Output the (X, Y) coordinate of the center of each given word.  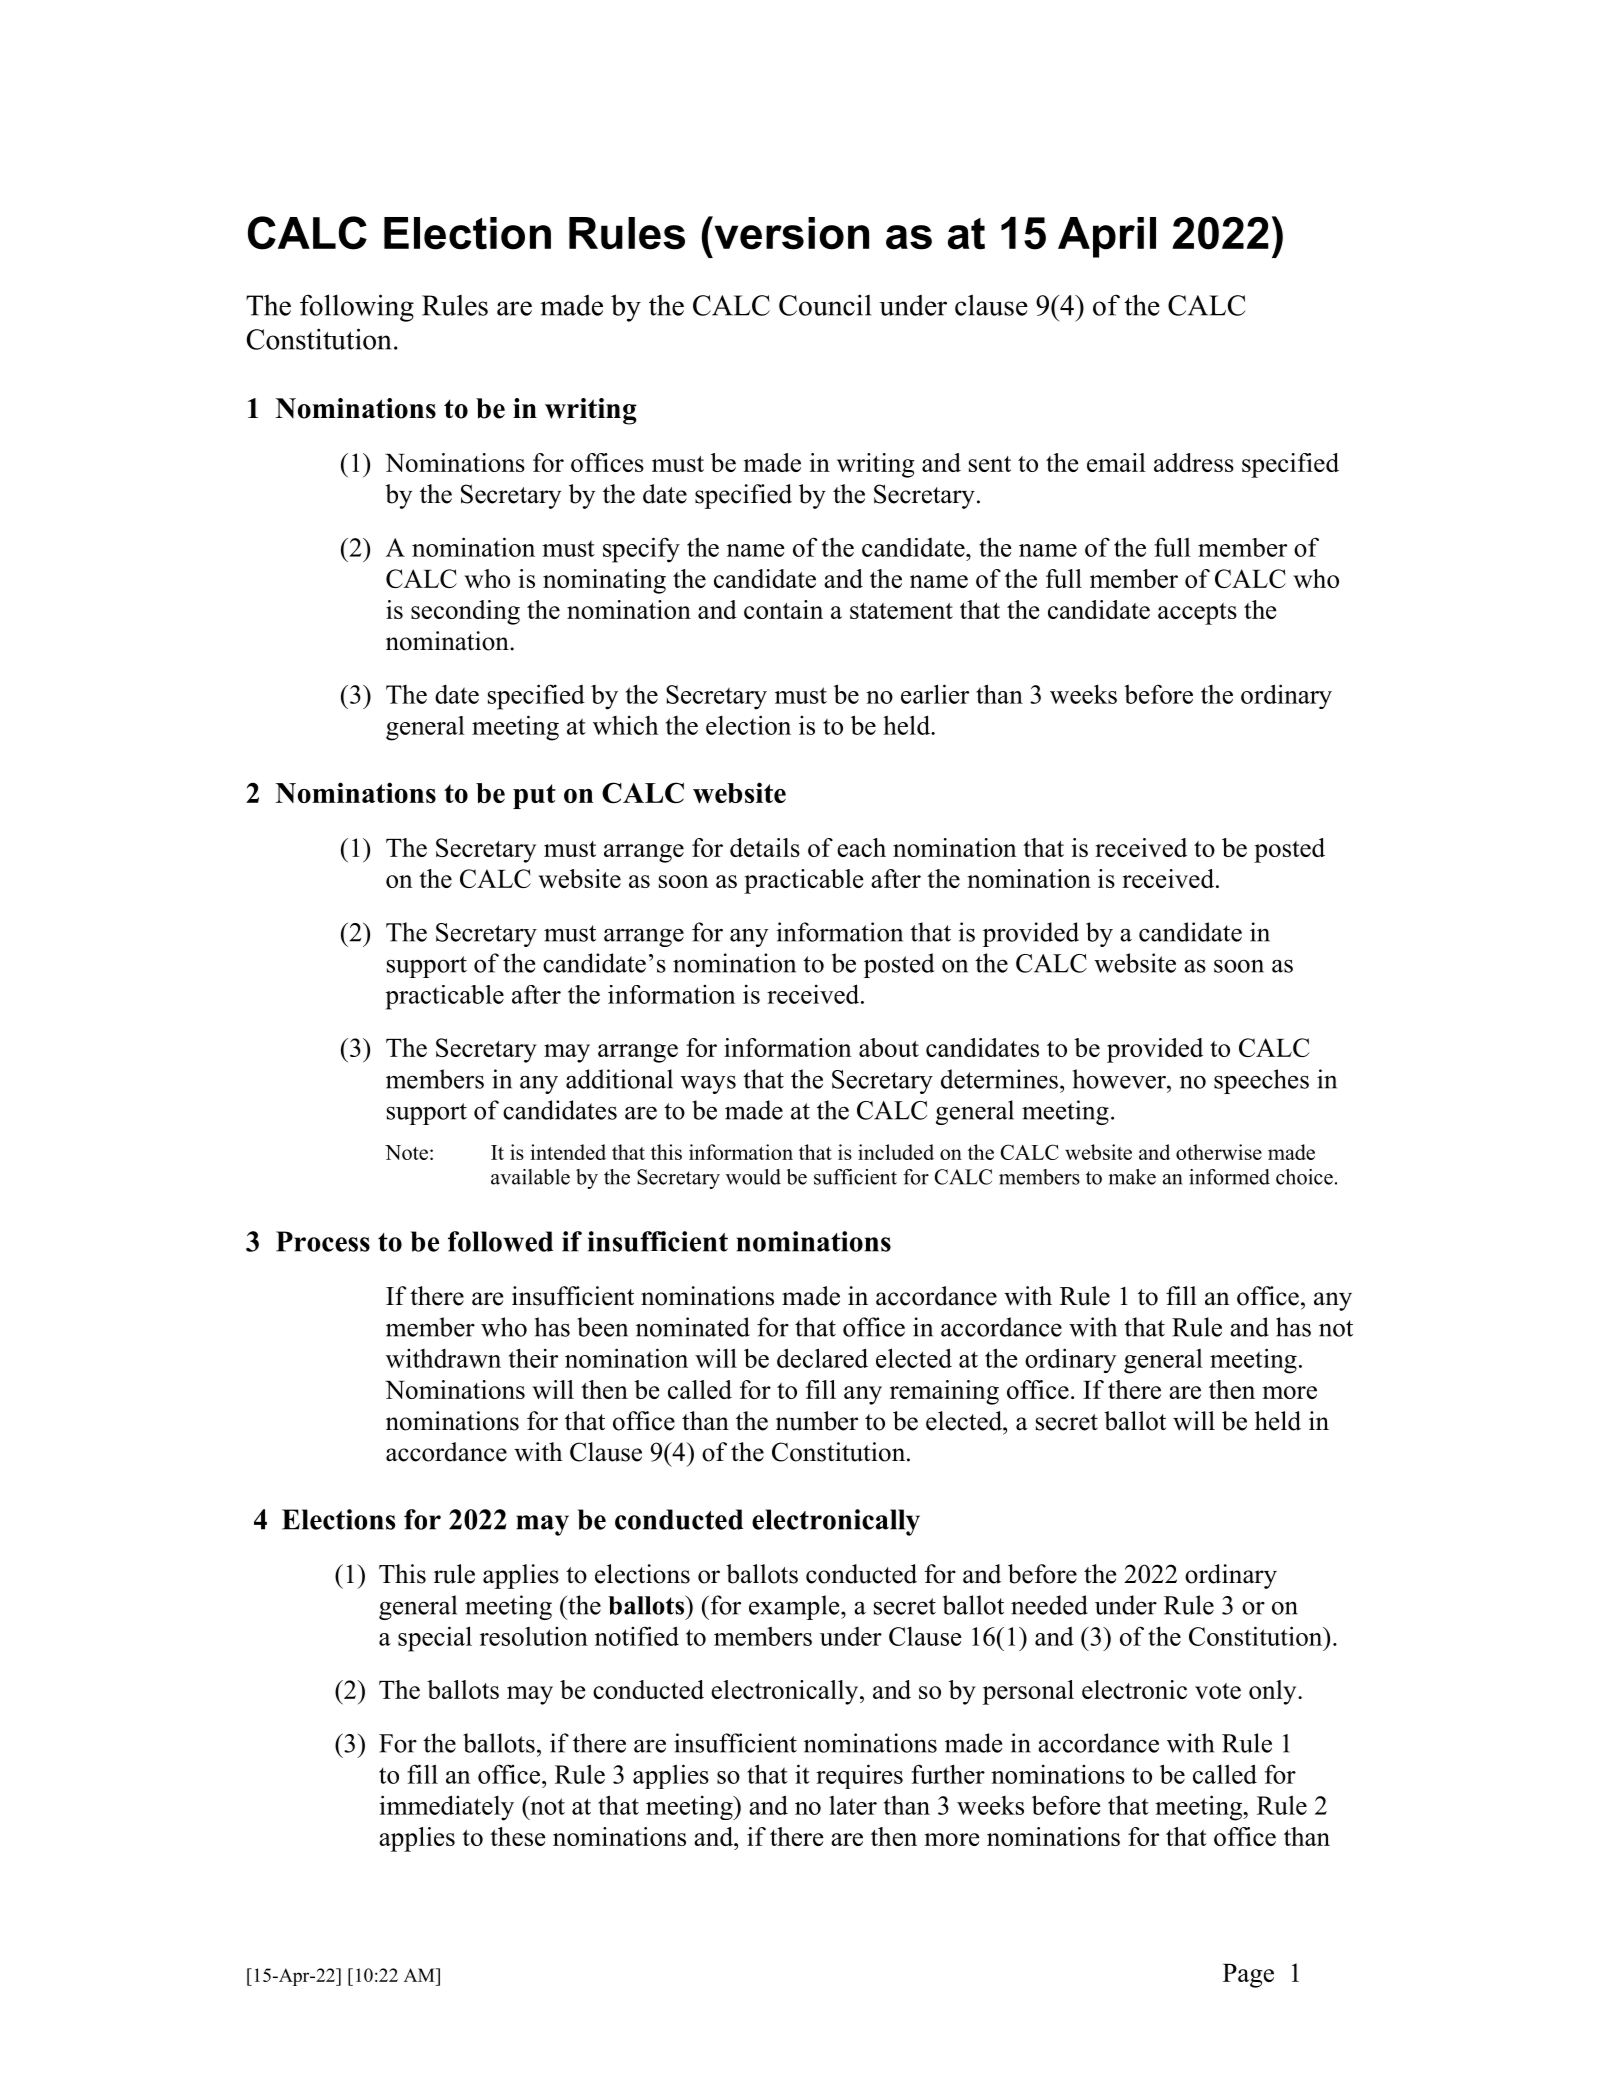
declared (822, 1358)
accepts (1197, 614)
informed (1229, 1177)
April (1107, 237)
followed (500, 1241)
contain (783, 609)
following (357, 308)
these (518, 1836)
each (861, 847)
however (1120, 1079)
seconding (465, 612)
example (795, 1607)
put (534, 796)
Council (825, 305)
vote (1218, 1691)
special (435, 1639)
